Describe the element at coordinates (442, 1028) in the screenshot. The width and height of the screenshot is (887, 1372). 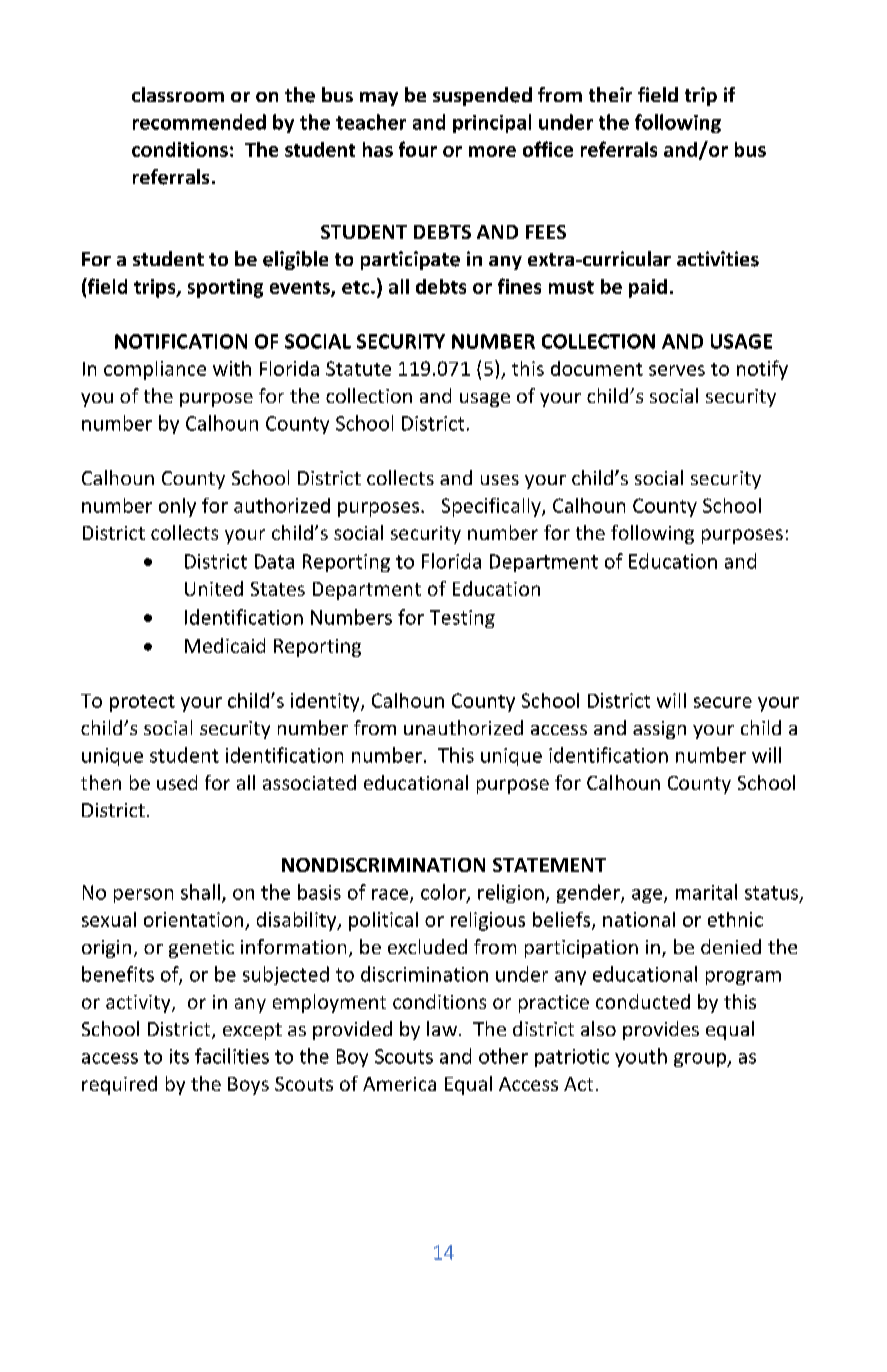
I see `law` at that location.
